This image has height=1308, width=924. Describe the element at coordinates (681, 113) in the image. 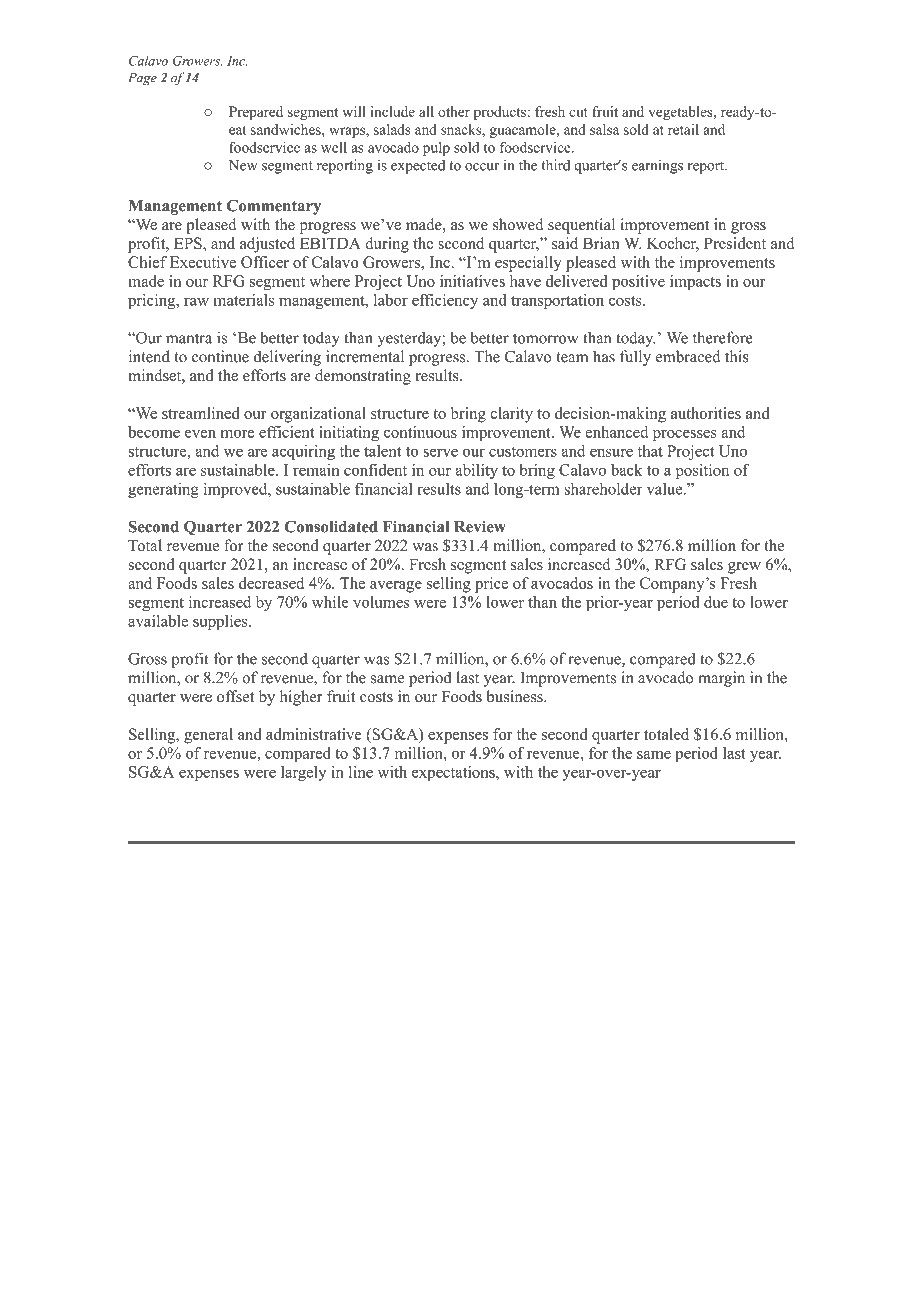

I see `vegetables` at that location.
